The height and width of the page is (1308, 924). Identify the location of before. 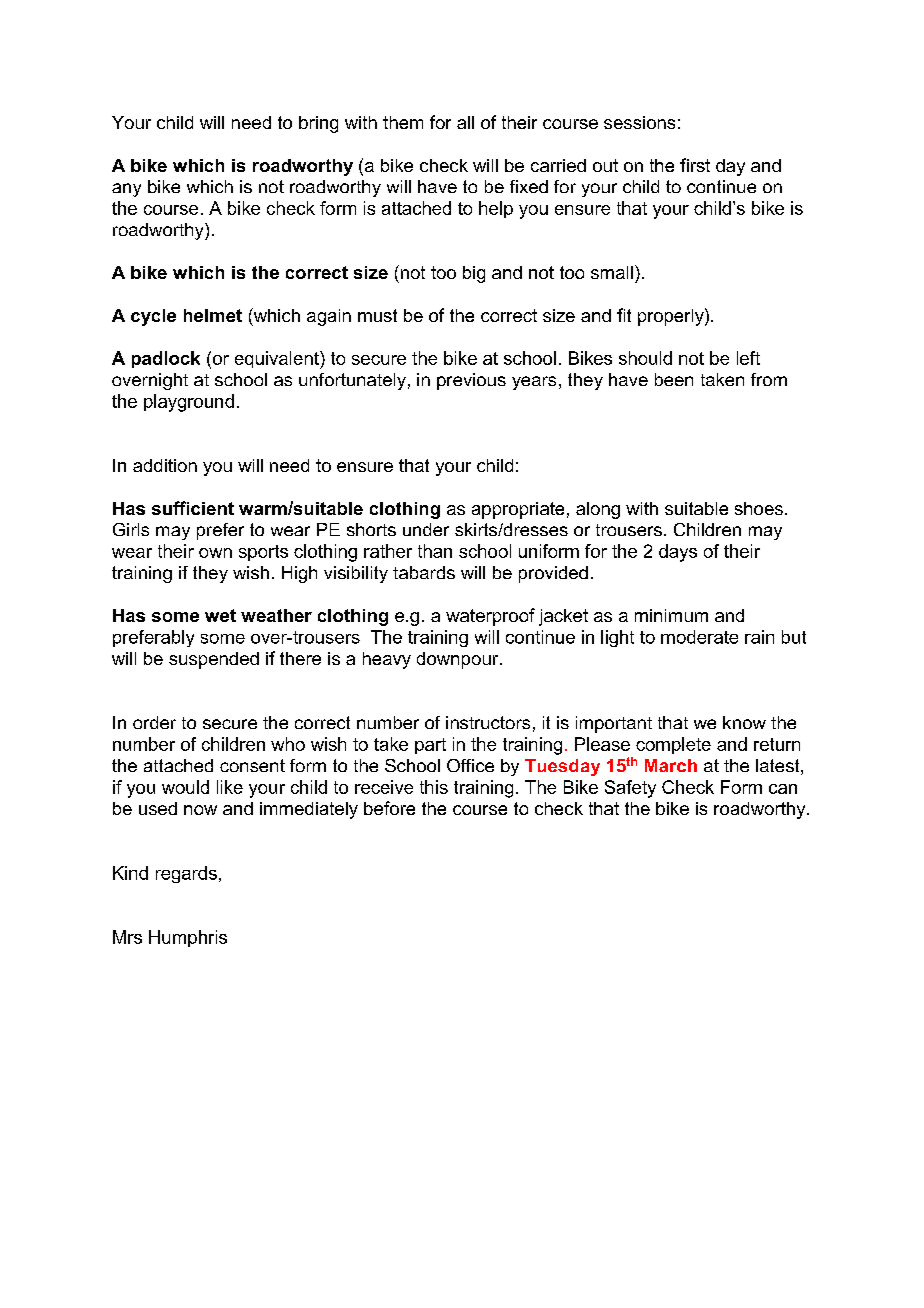
(389, 808).
